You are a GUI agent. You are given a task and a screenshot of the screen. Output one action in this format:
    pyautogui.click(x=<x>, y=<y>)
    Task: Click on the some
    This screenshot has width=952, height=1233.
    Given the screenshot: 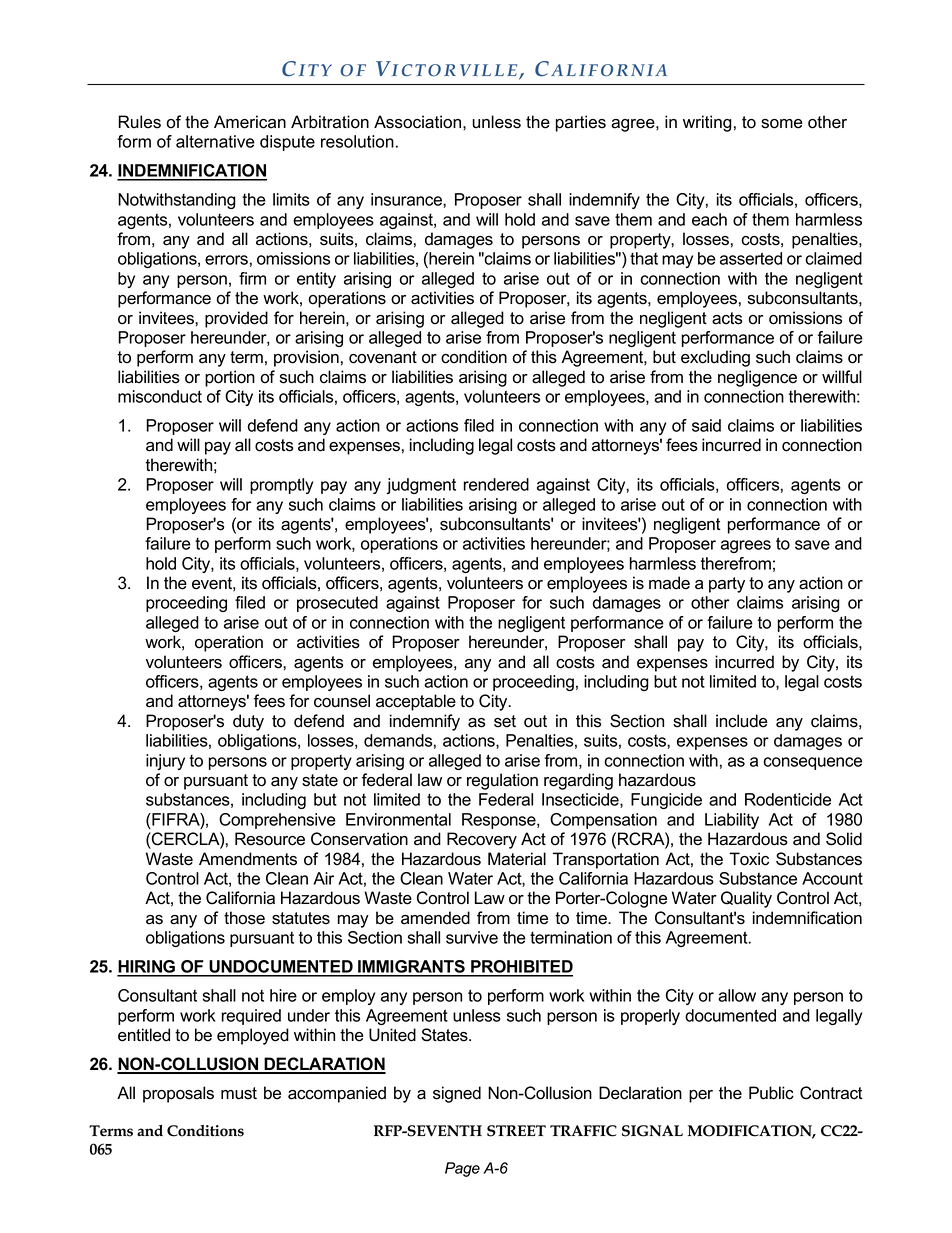 What is the action you would take?
    pyautogui.click(x=782, y=124)
